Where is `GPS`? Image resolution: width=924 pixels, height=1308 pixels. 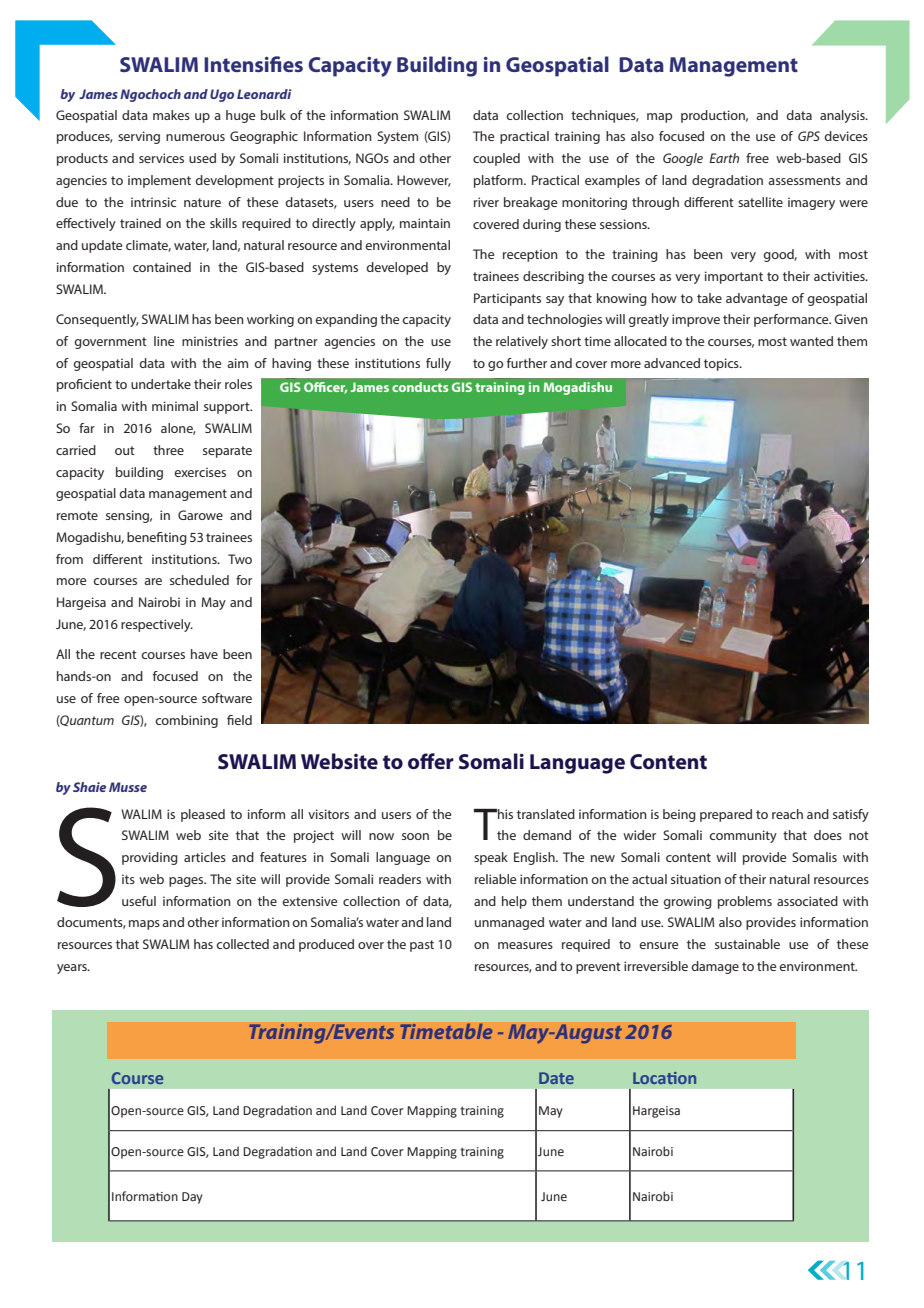 GPS is located at coordinates (809, 136).
